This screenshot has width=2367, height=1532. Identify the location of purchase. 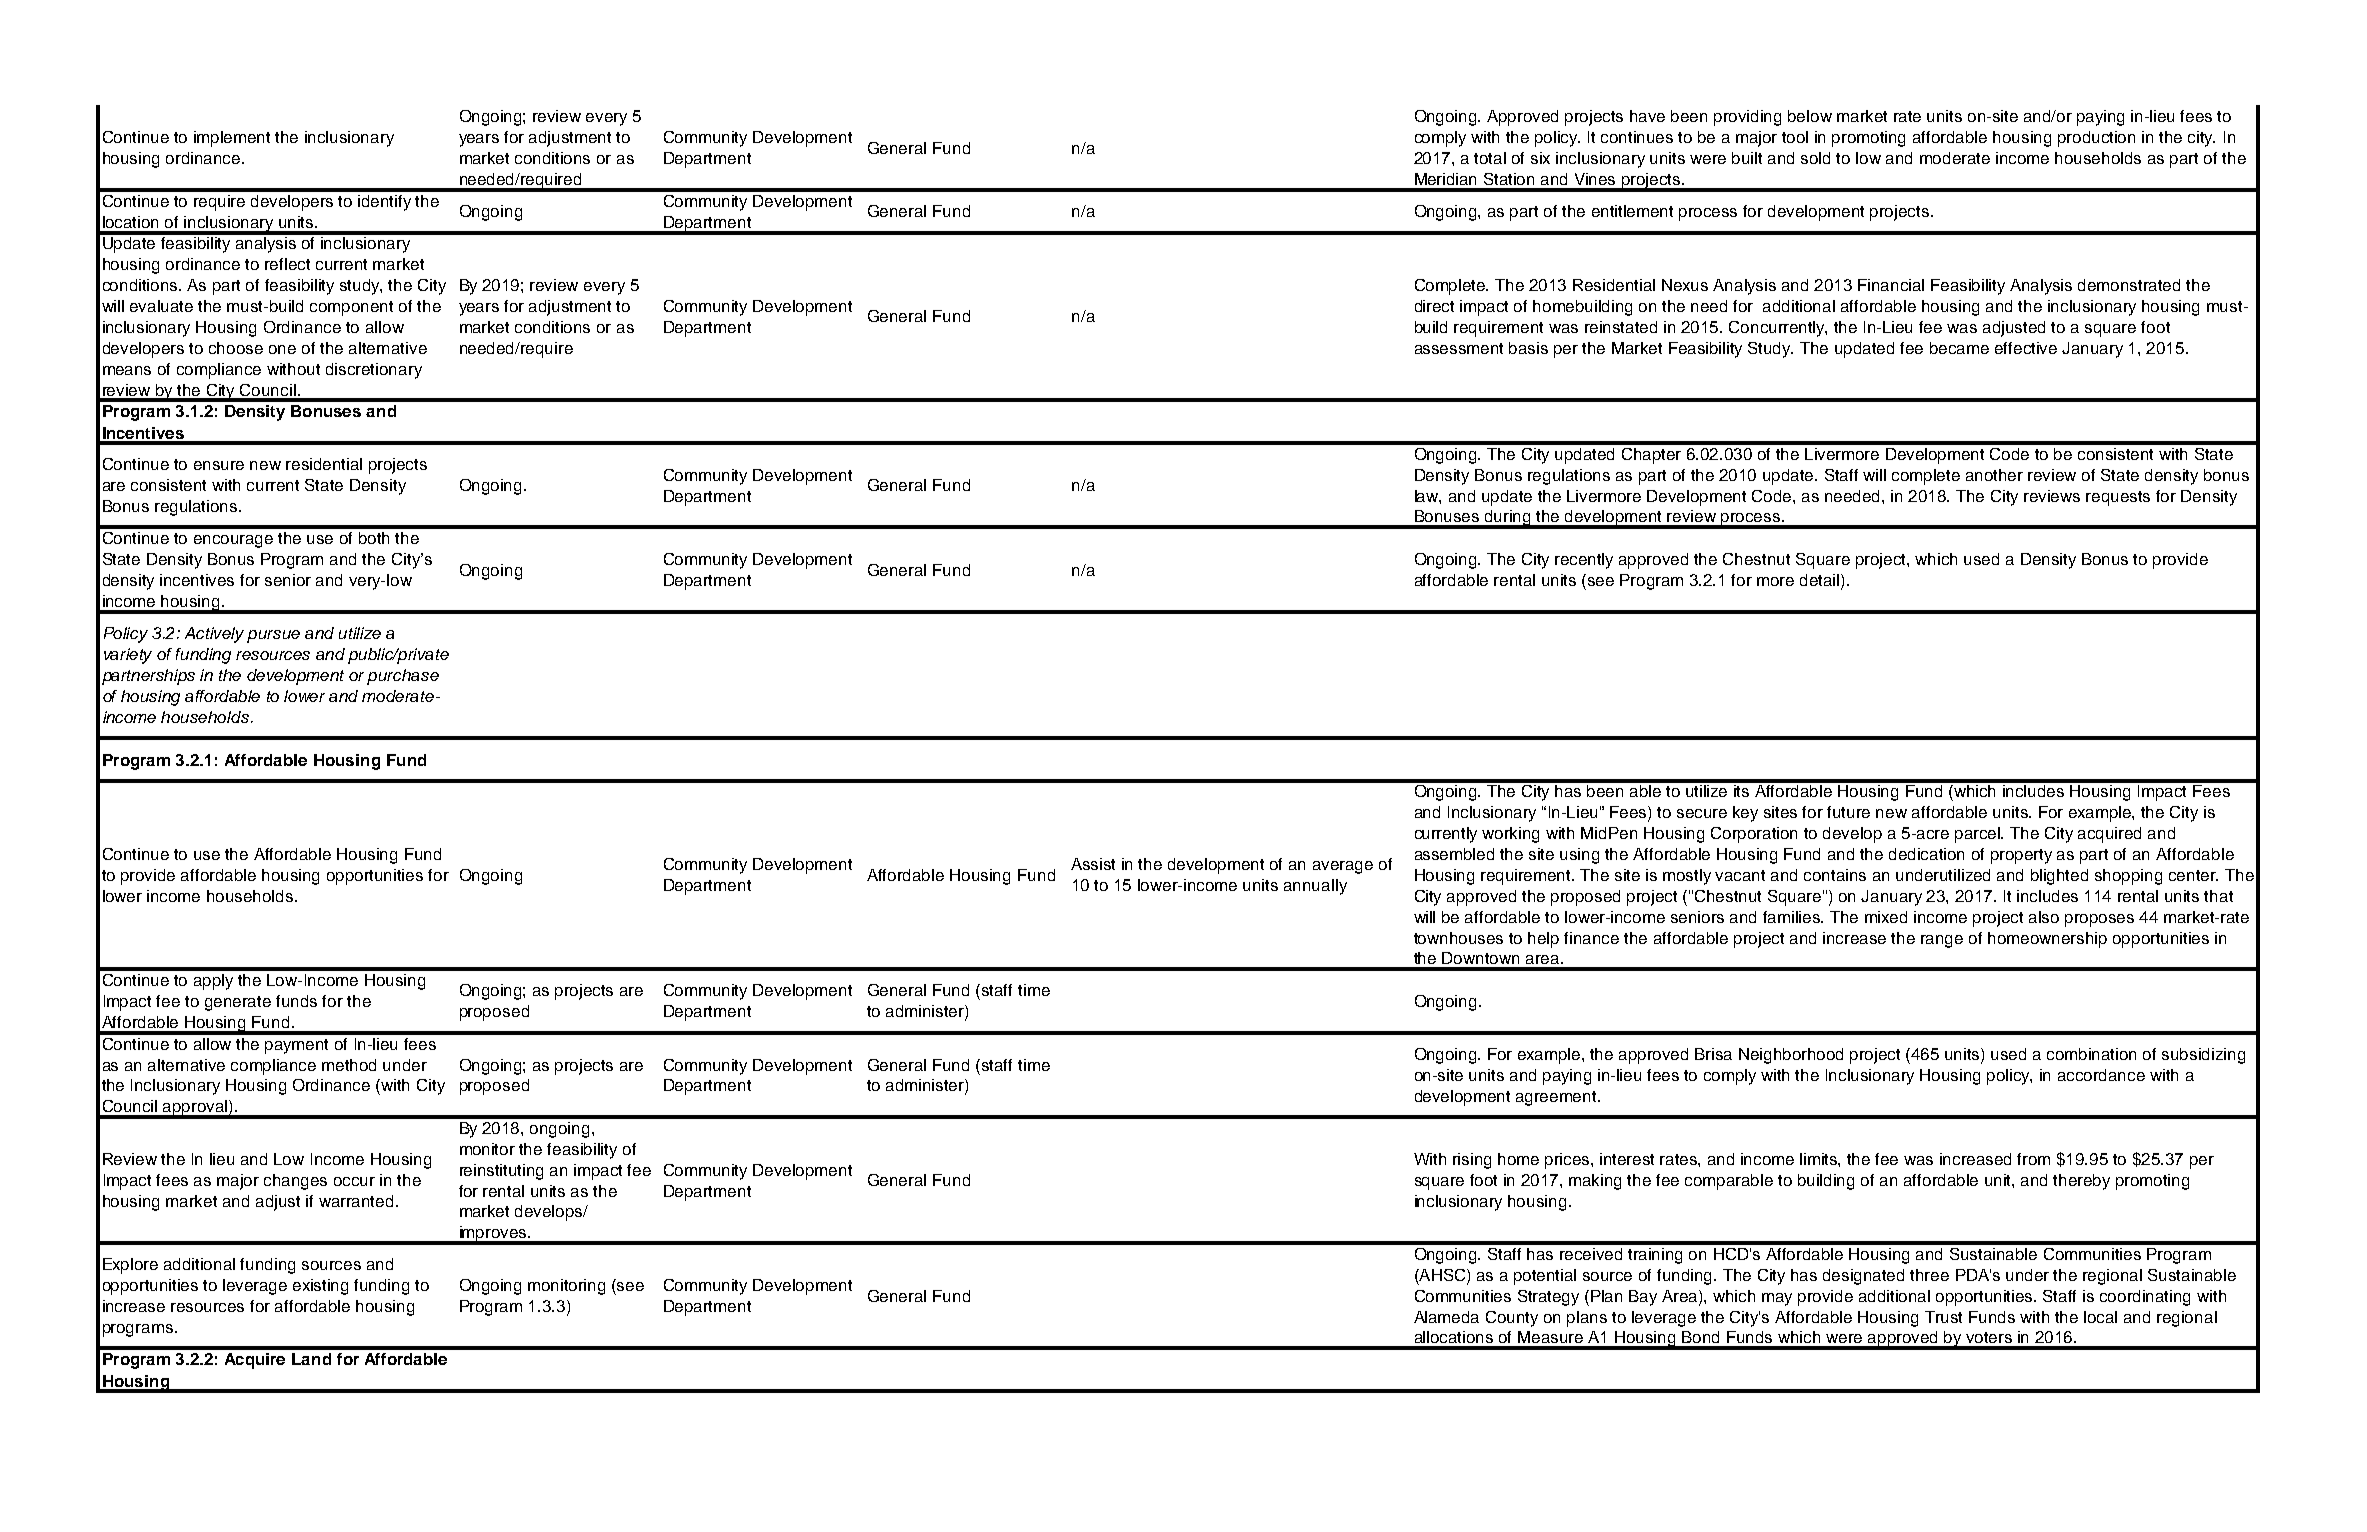
(403, 677).
